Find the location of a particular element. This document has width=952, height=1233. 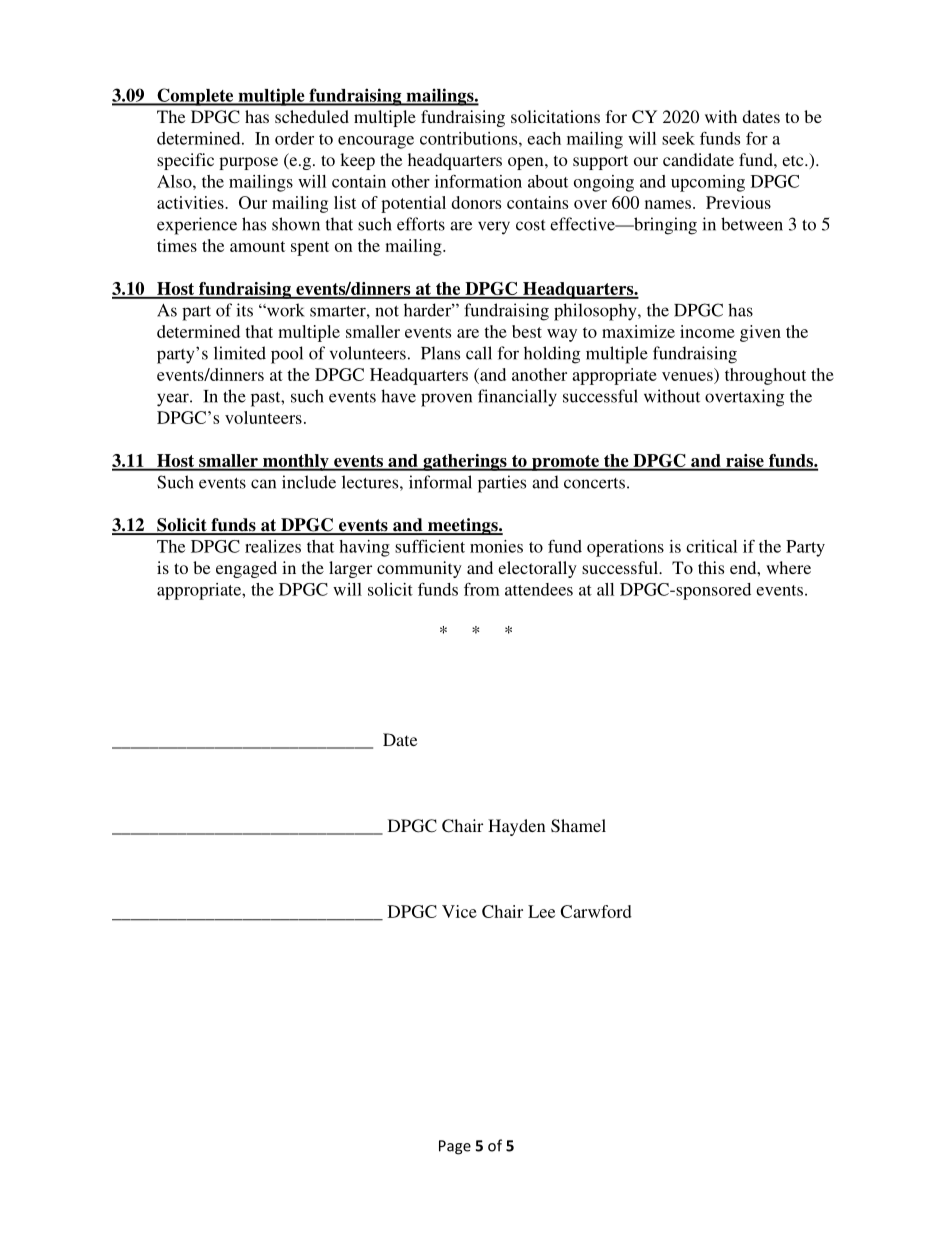

engaged is located at coordinates (246, 569).
